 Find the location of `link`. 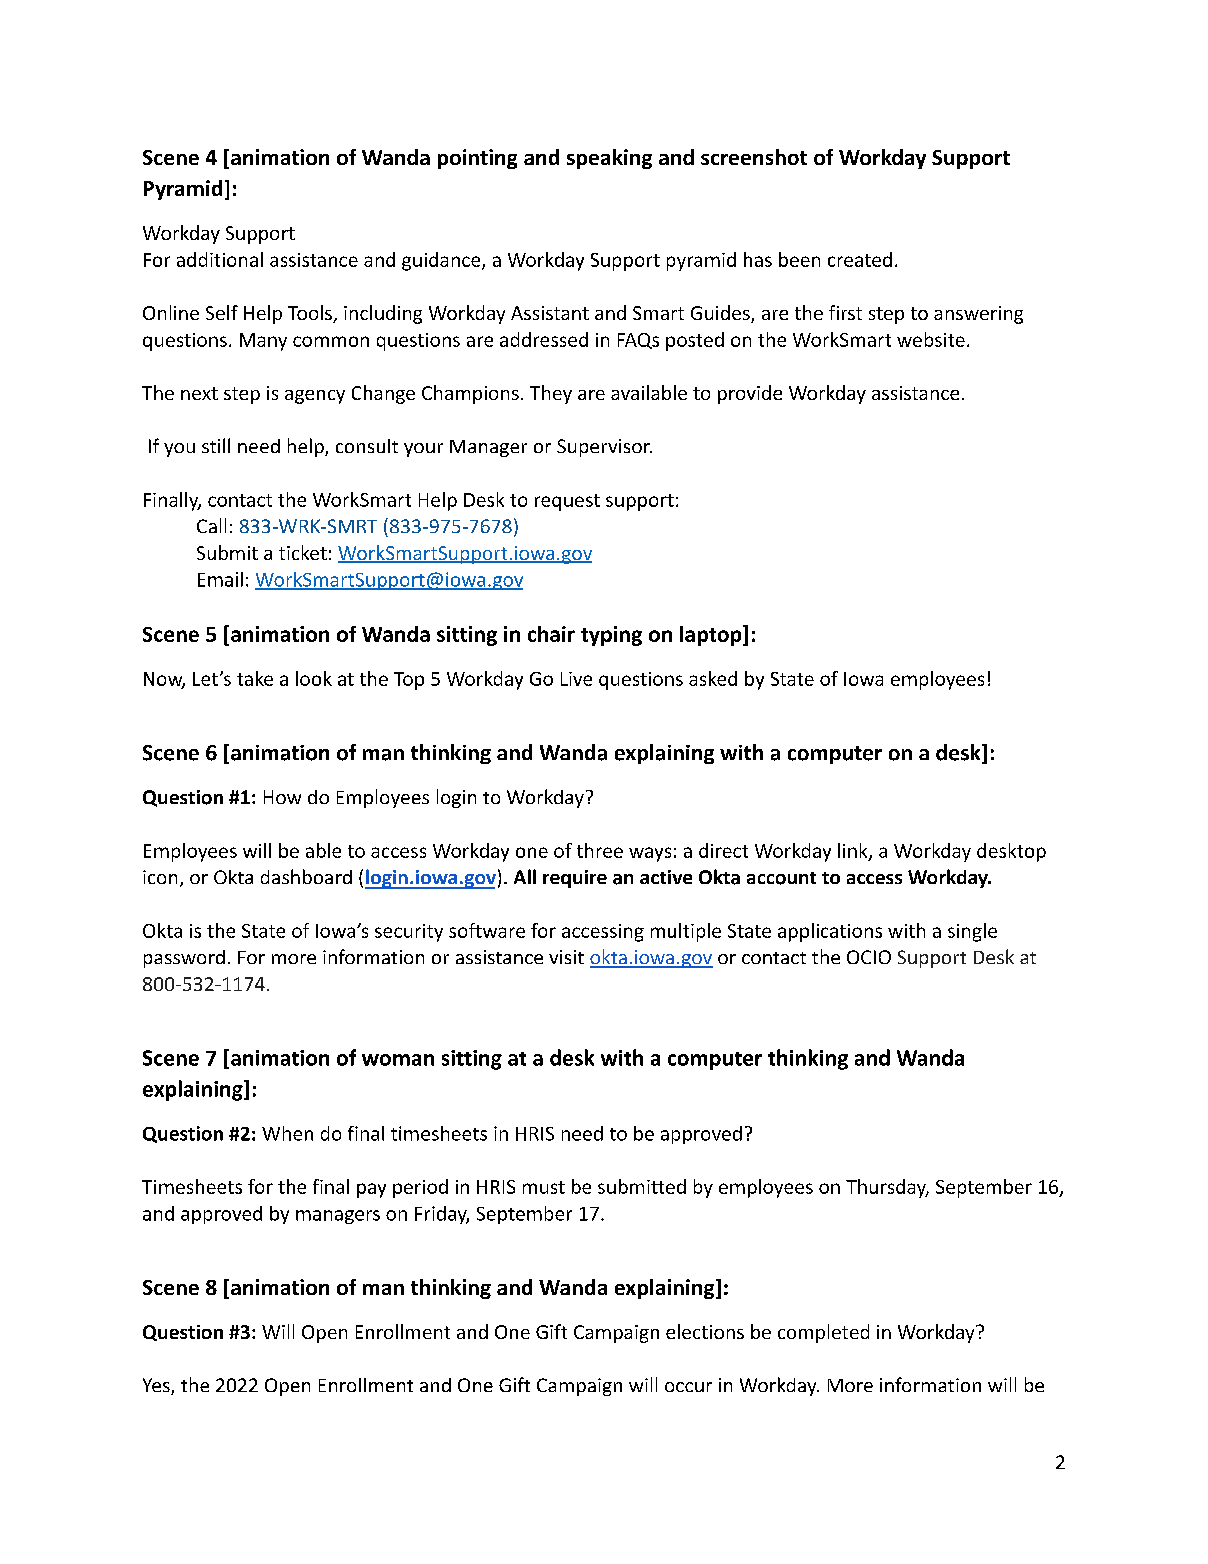

link is located at coordinates (854, 851).
